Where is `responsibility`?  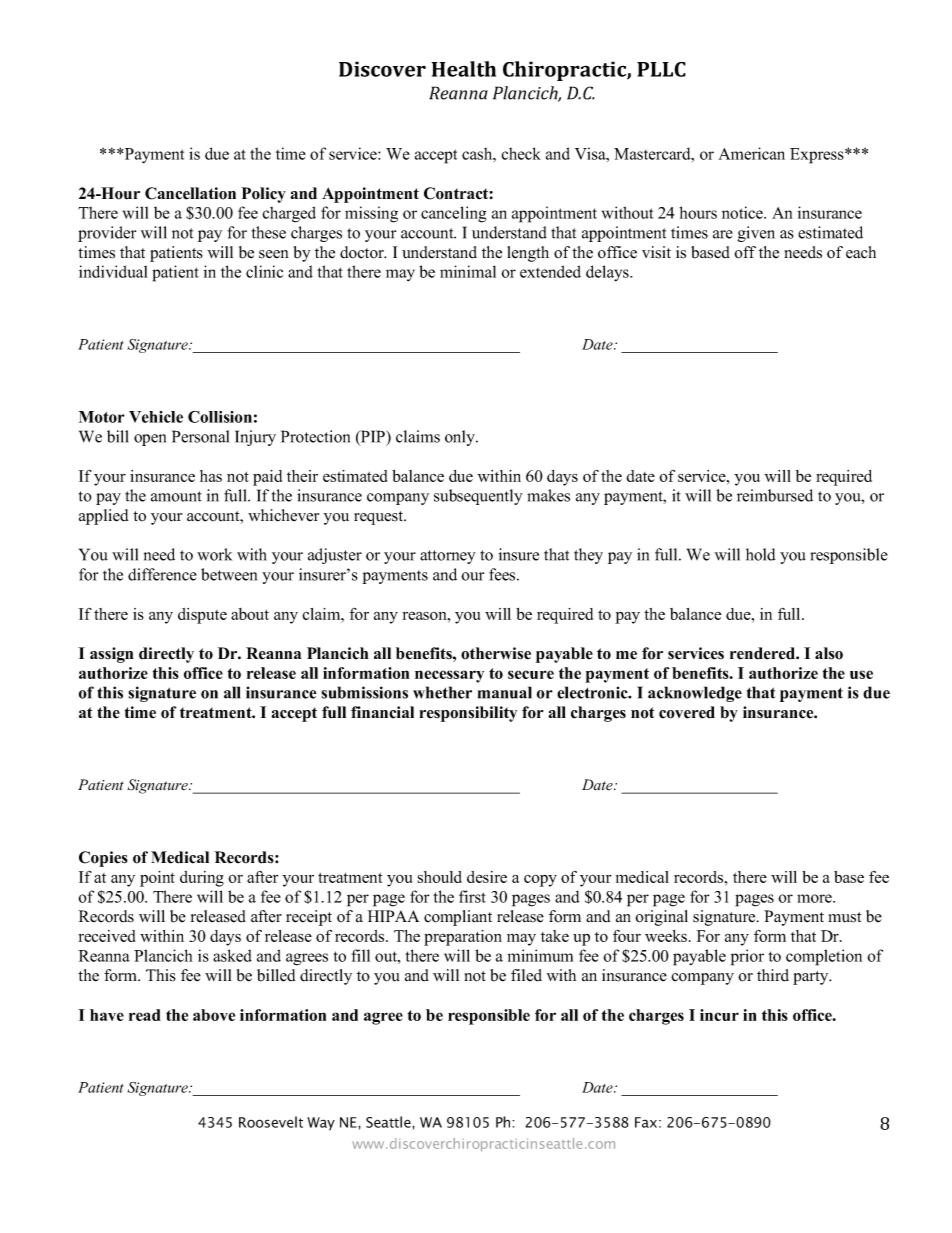
responsibility is located at coordinates (468, 714).
